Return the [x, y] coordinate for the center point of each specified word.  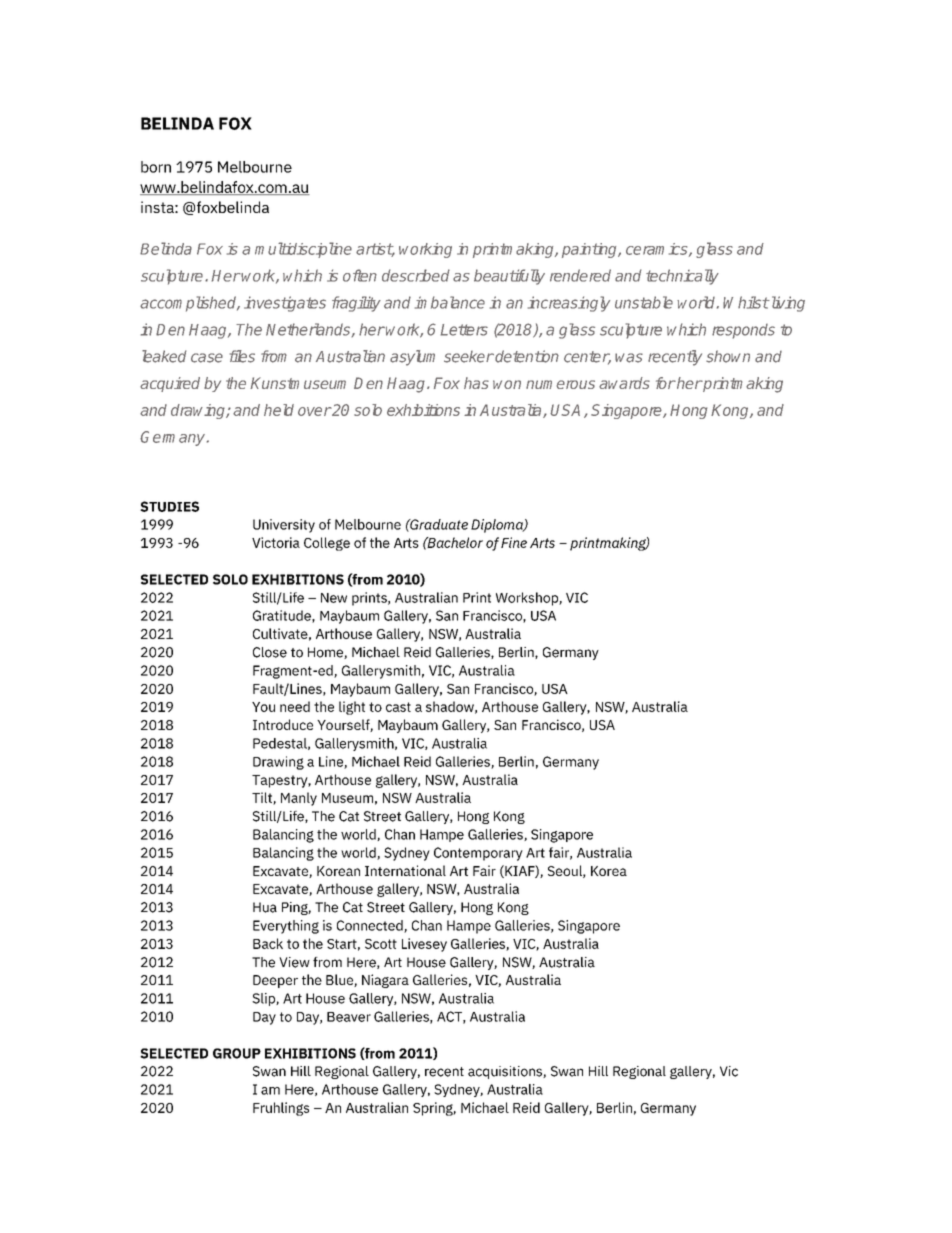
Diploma [498, 526]
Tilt [263, 798]
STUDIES [169, 506]
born [156, 167]
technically [682, 277]
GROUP [237, 1053]
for [666, 383]
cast [398, 707]
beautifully [509, 277]
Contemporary [478, 854]
